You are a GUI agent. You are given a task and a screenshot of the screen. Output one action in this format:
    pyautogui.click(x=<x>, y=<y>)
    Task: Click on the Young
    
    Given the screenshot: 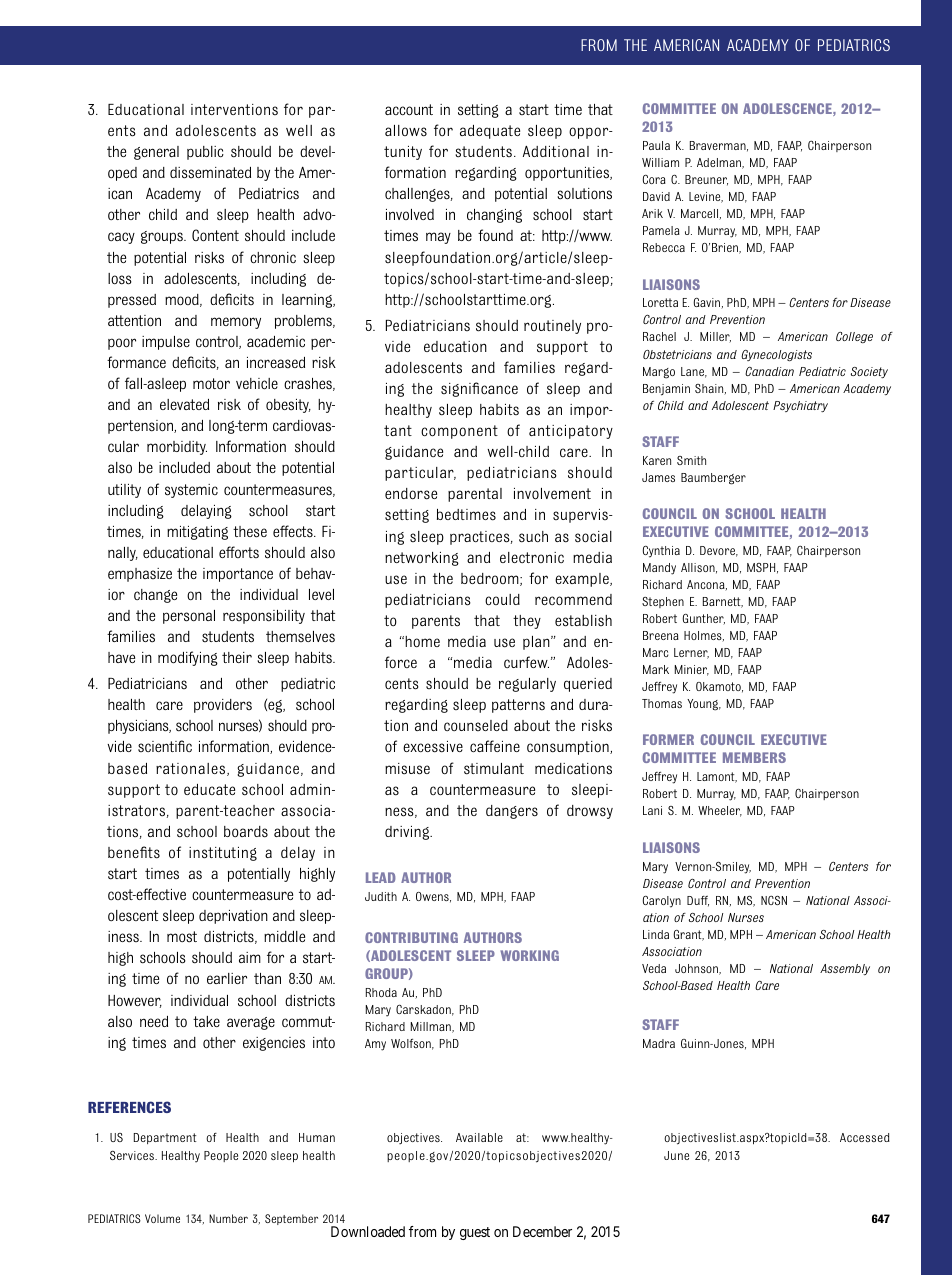 What is the action you would take?
    pyautogui.click(x=704, y=705)
